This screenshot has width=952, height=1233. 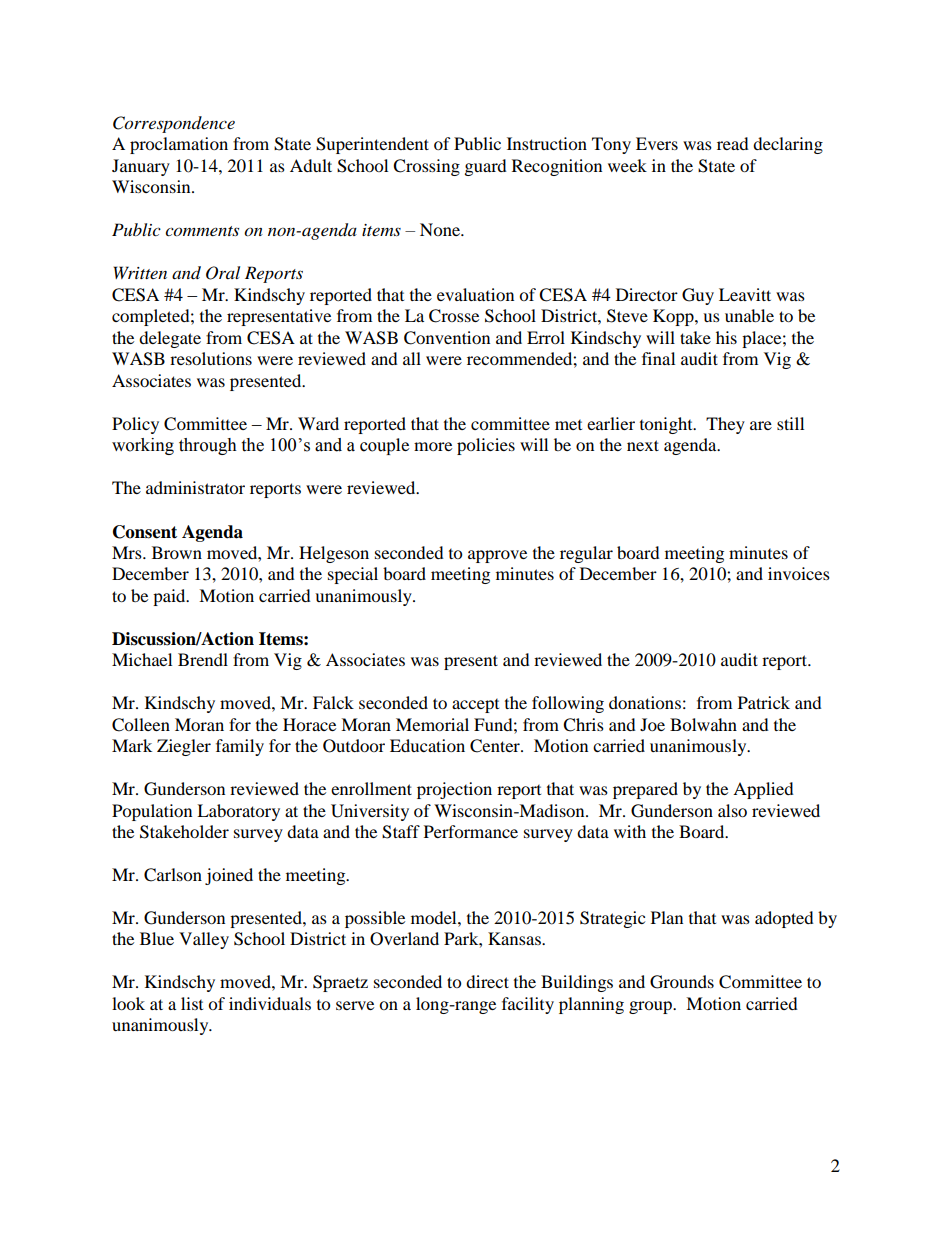 I want to click on resolutions, so click(x=211, y=358).
